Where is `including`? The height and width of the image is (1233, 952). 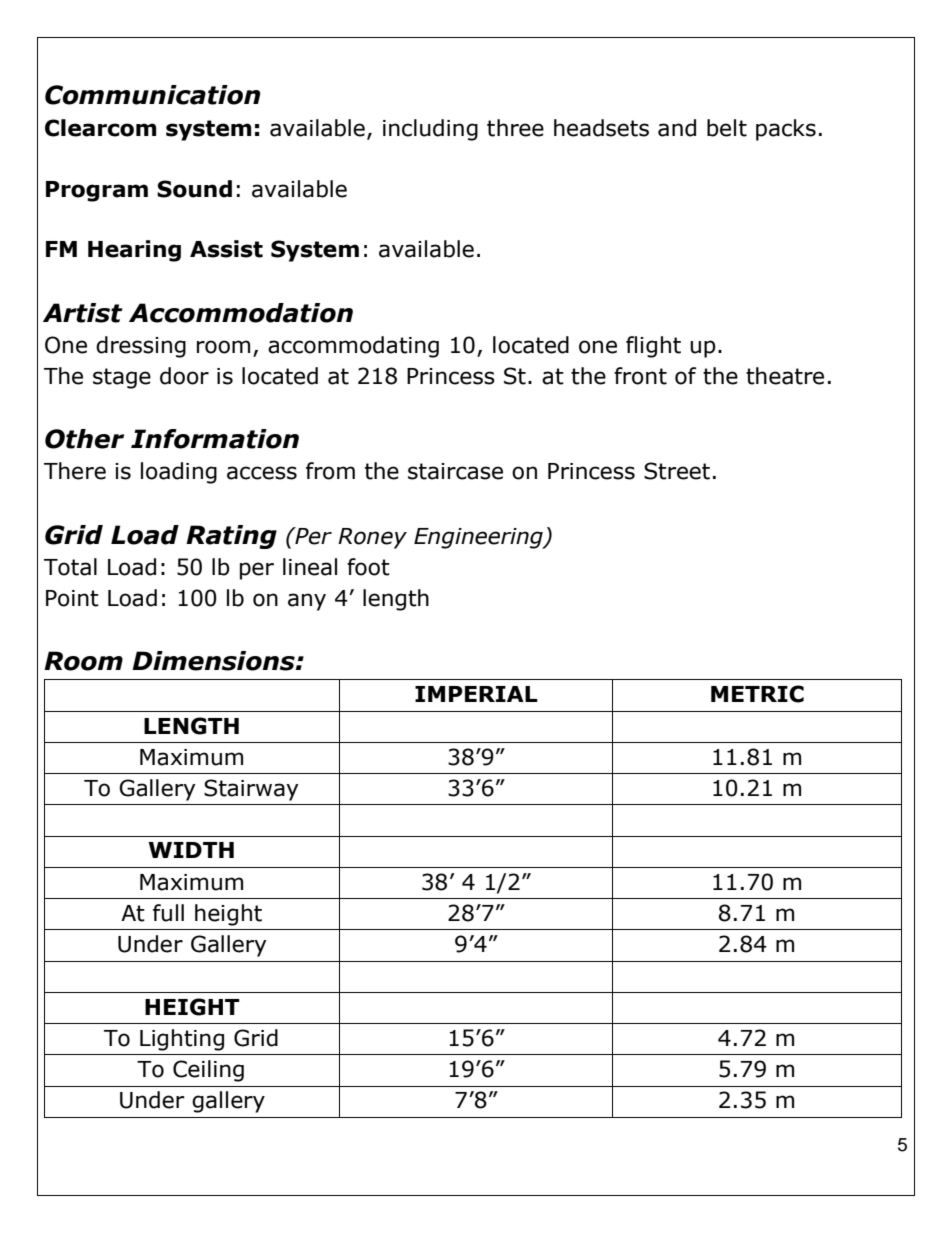 including is located at coordinates (430, 130).
